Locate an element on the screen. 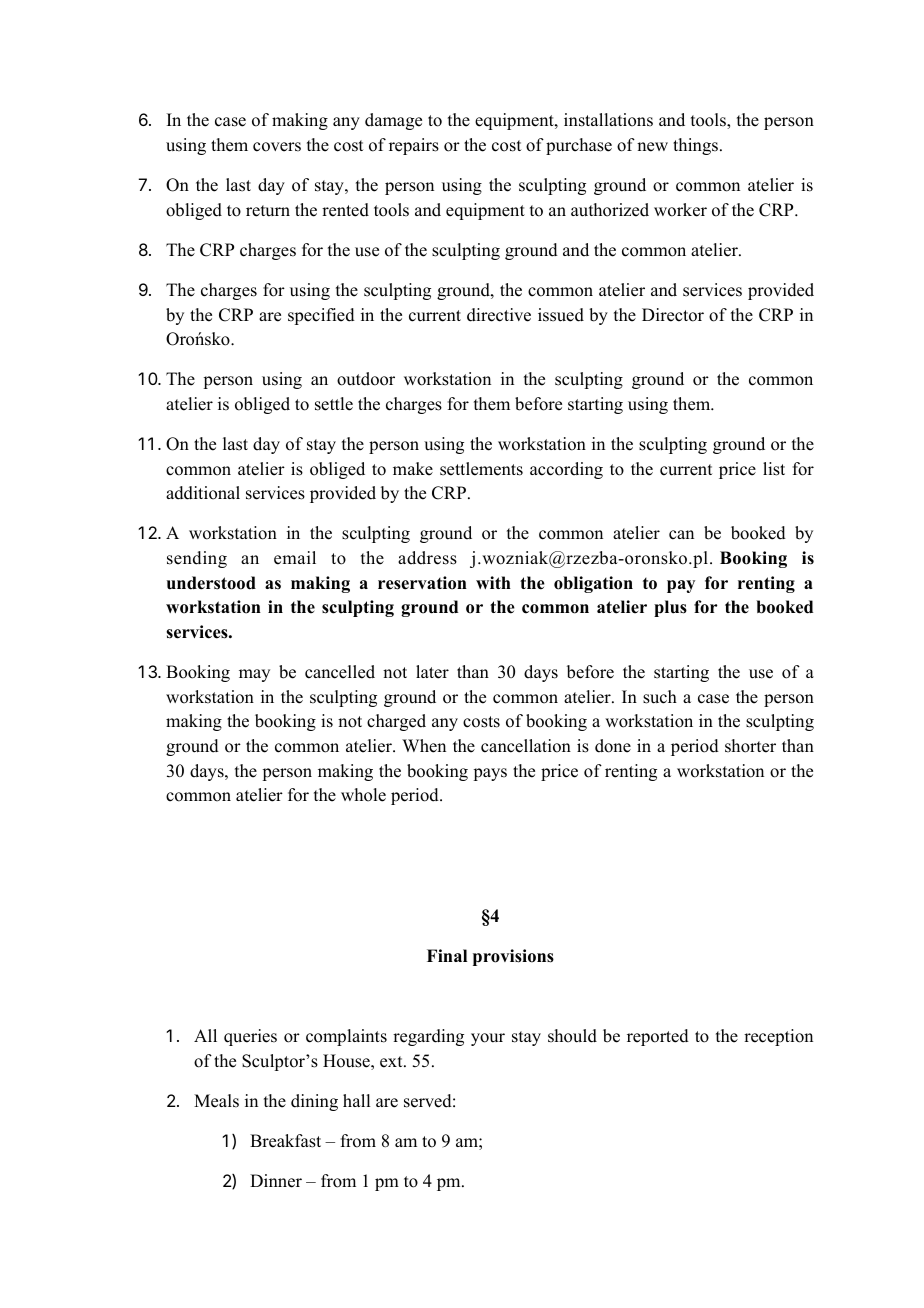 This screenshot has width=924, height=1308. plus is located at coordinates (670, 608).
